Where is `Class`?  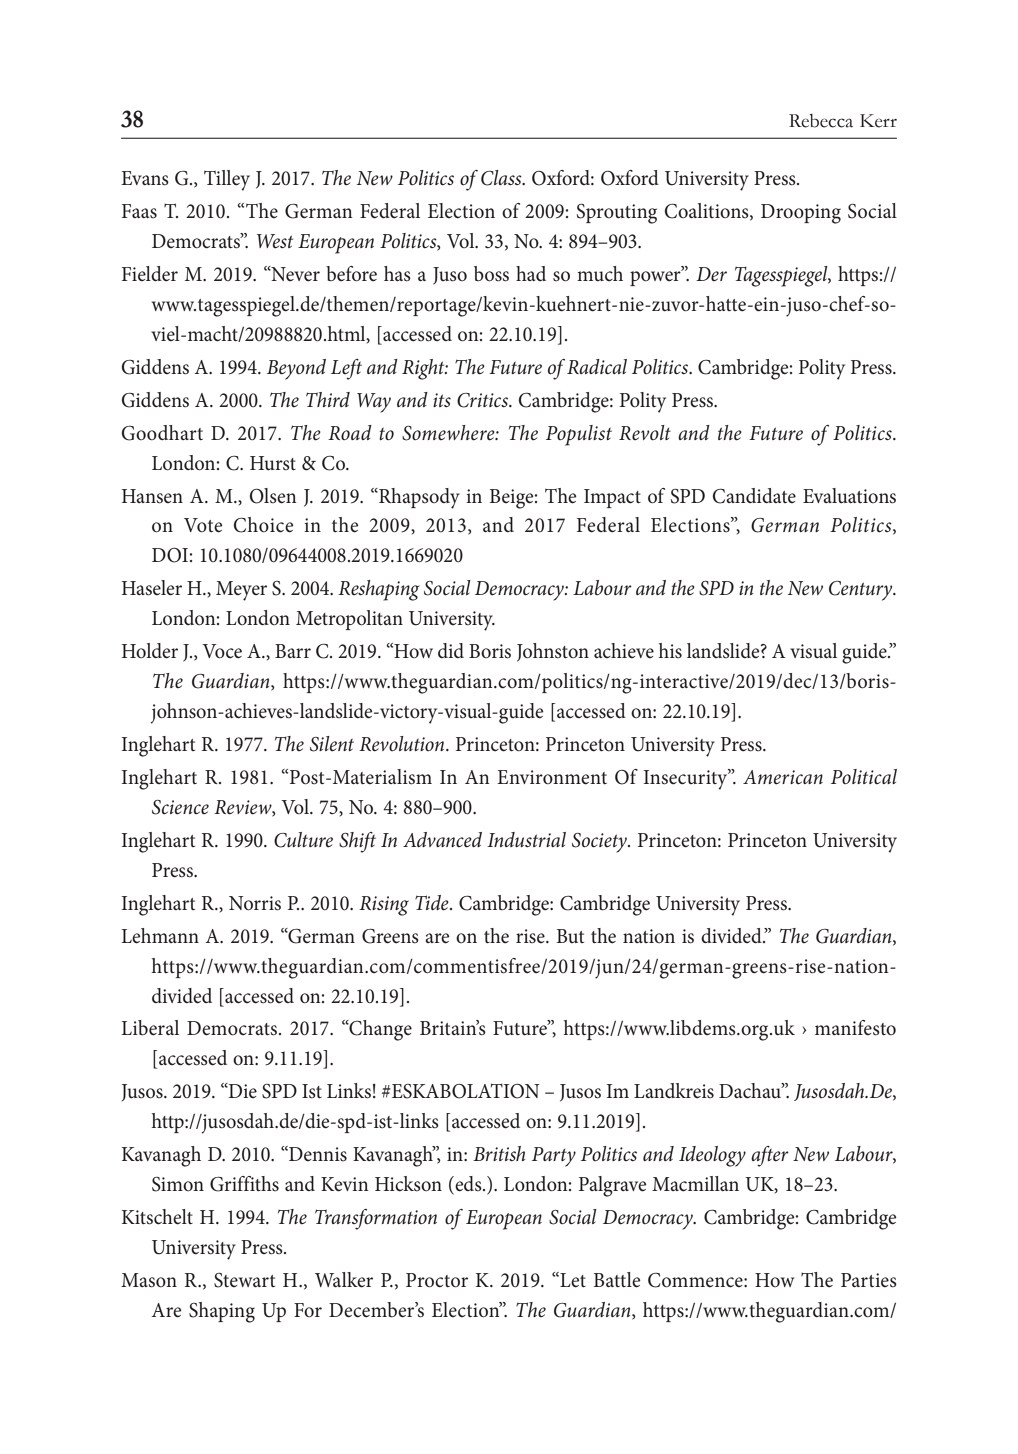
Class is located at coordinates (502, 178).
